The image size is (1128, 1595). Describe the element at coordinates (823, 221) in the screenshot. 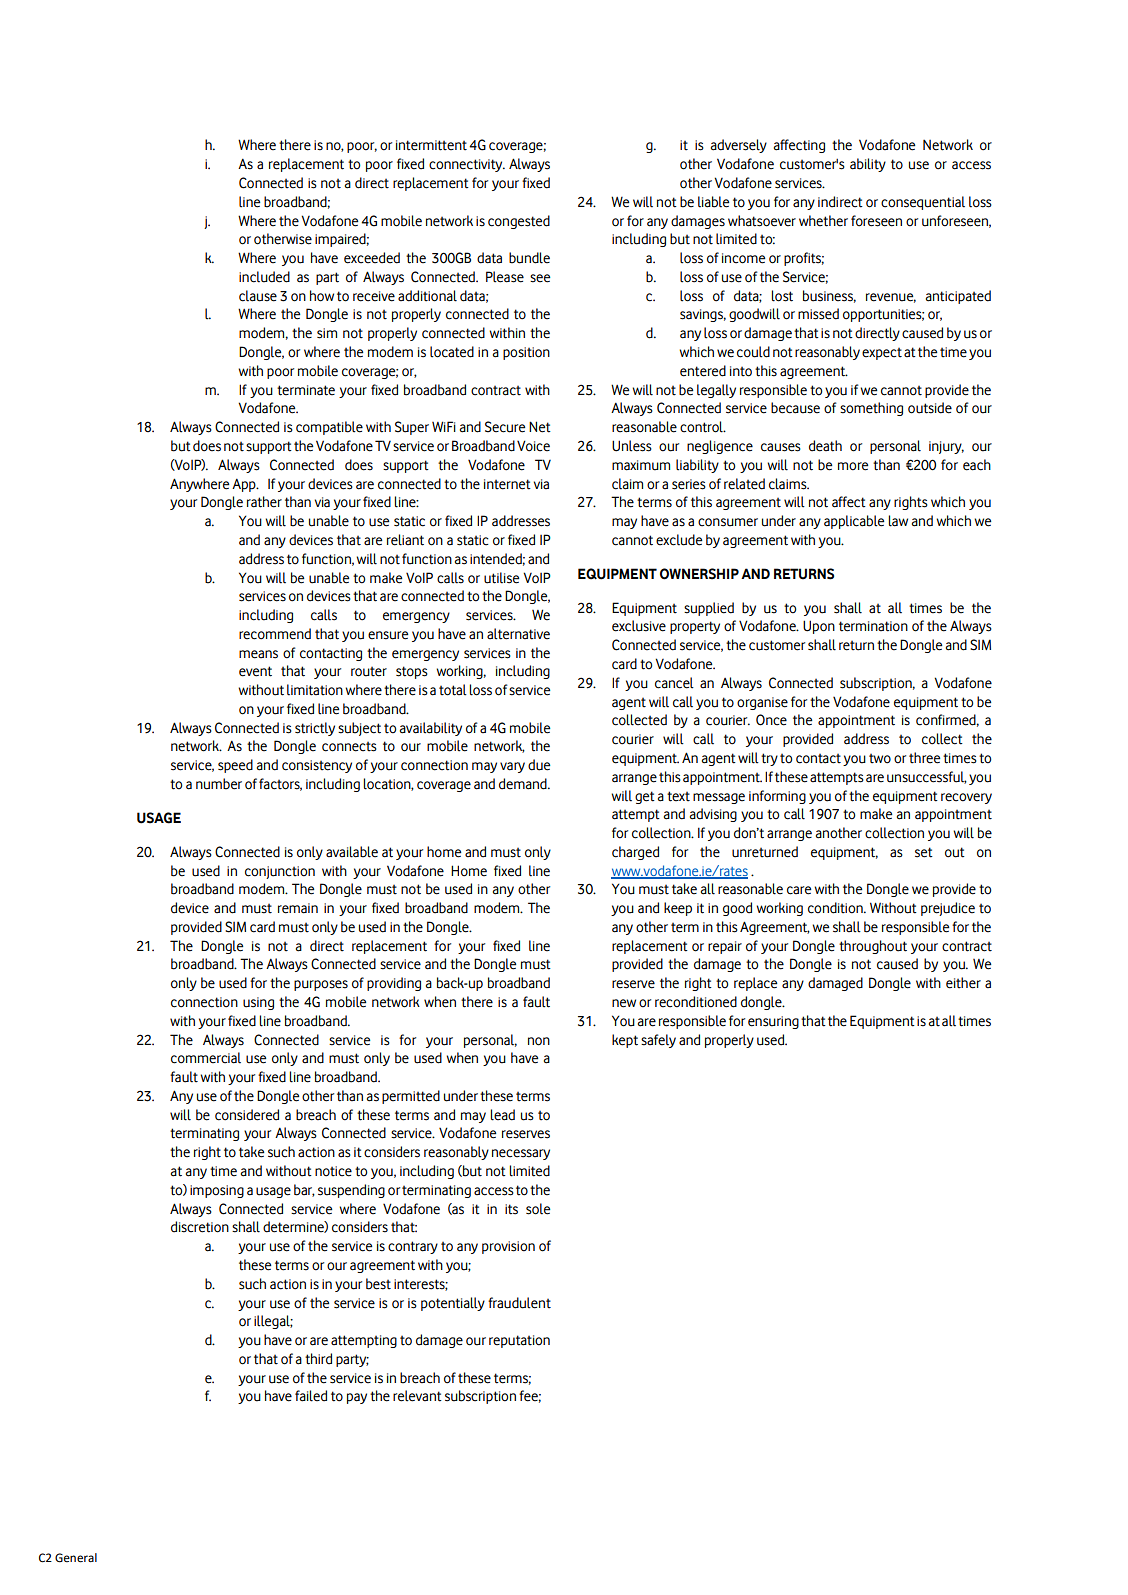

I see `whether` at that location.
